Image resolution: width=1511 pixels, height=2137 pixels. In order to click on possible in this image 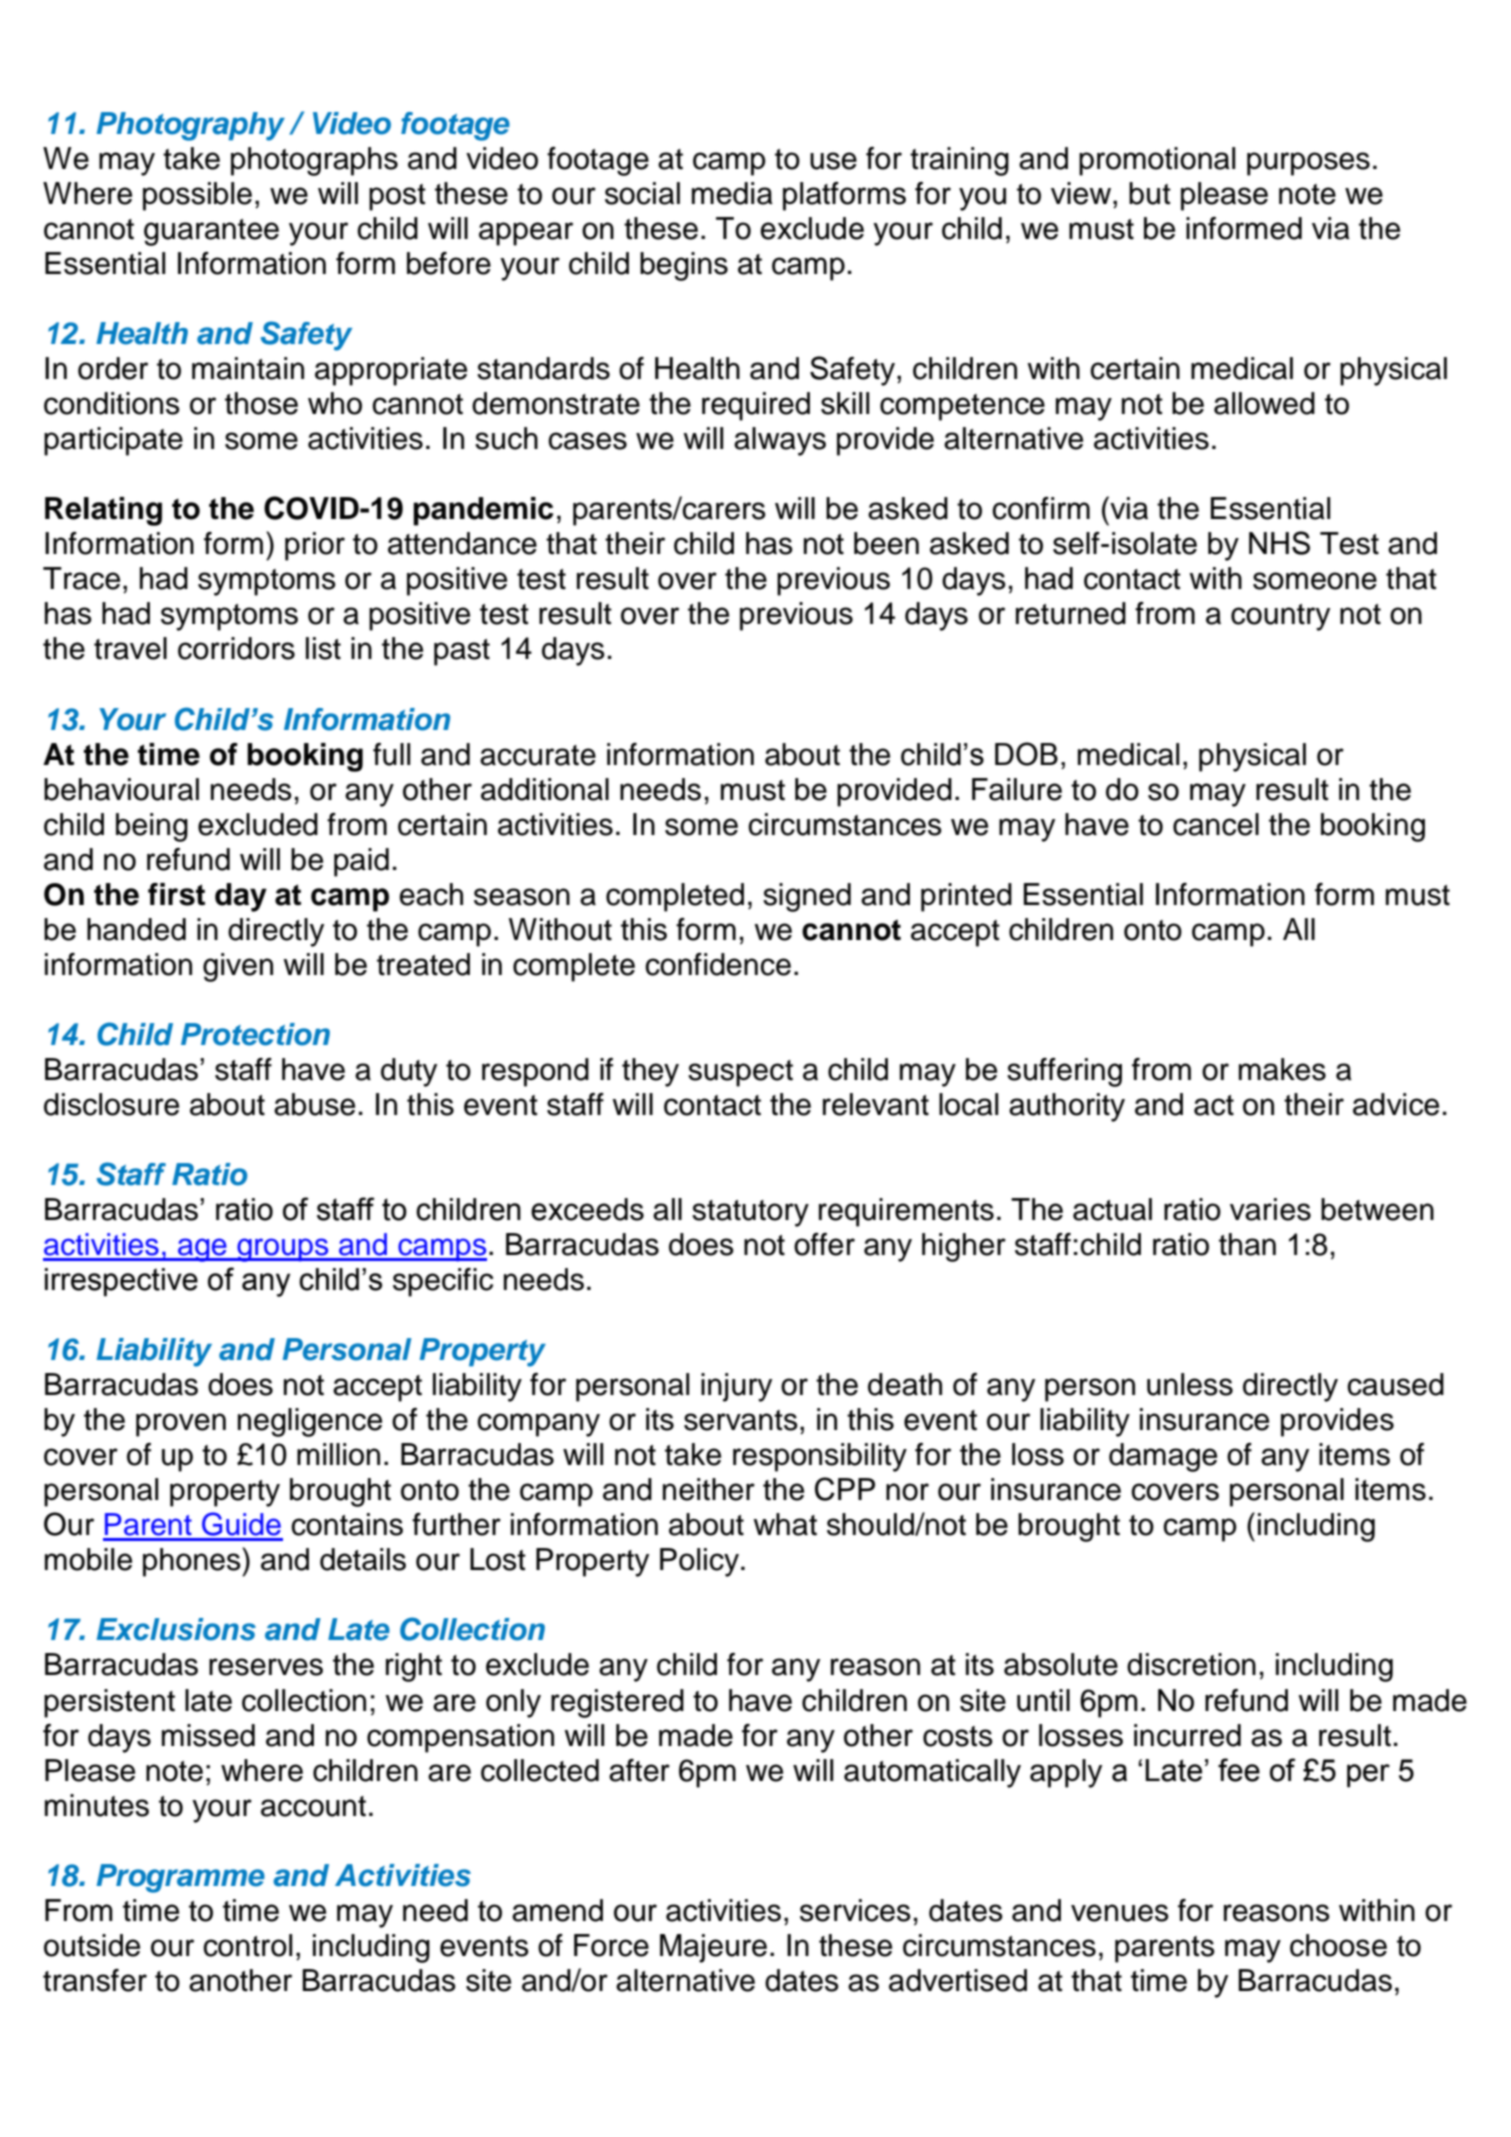, I will do `click(197, 196)`.
